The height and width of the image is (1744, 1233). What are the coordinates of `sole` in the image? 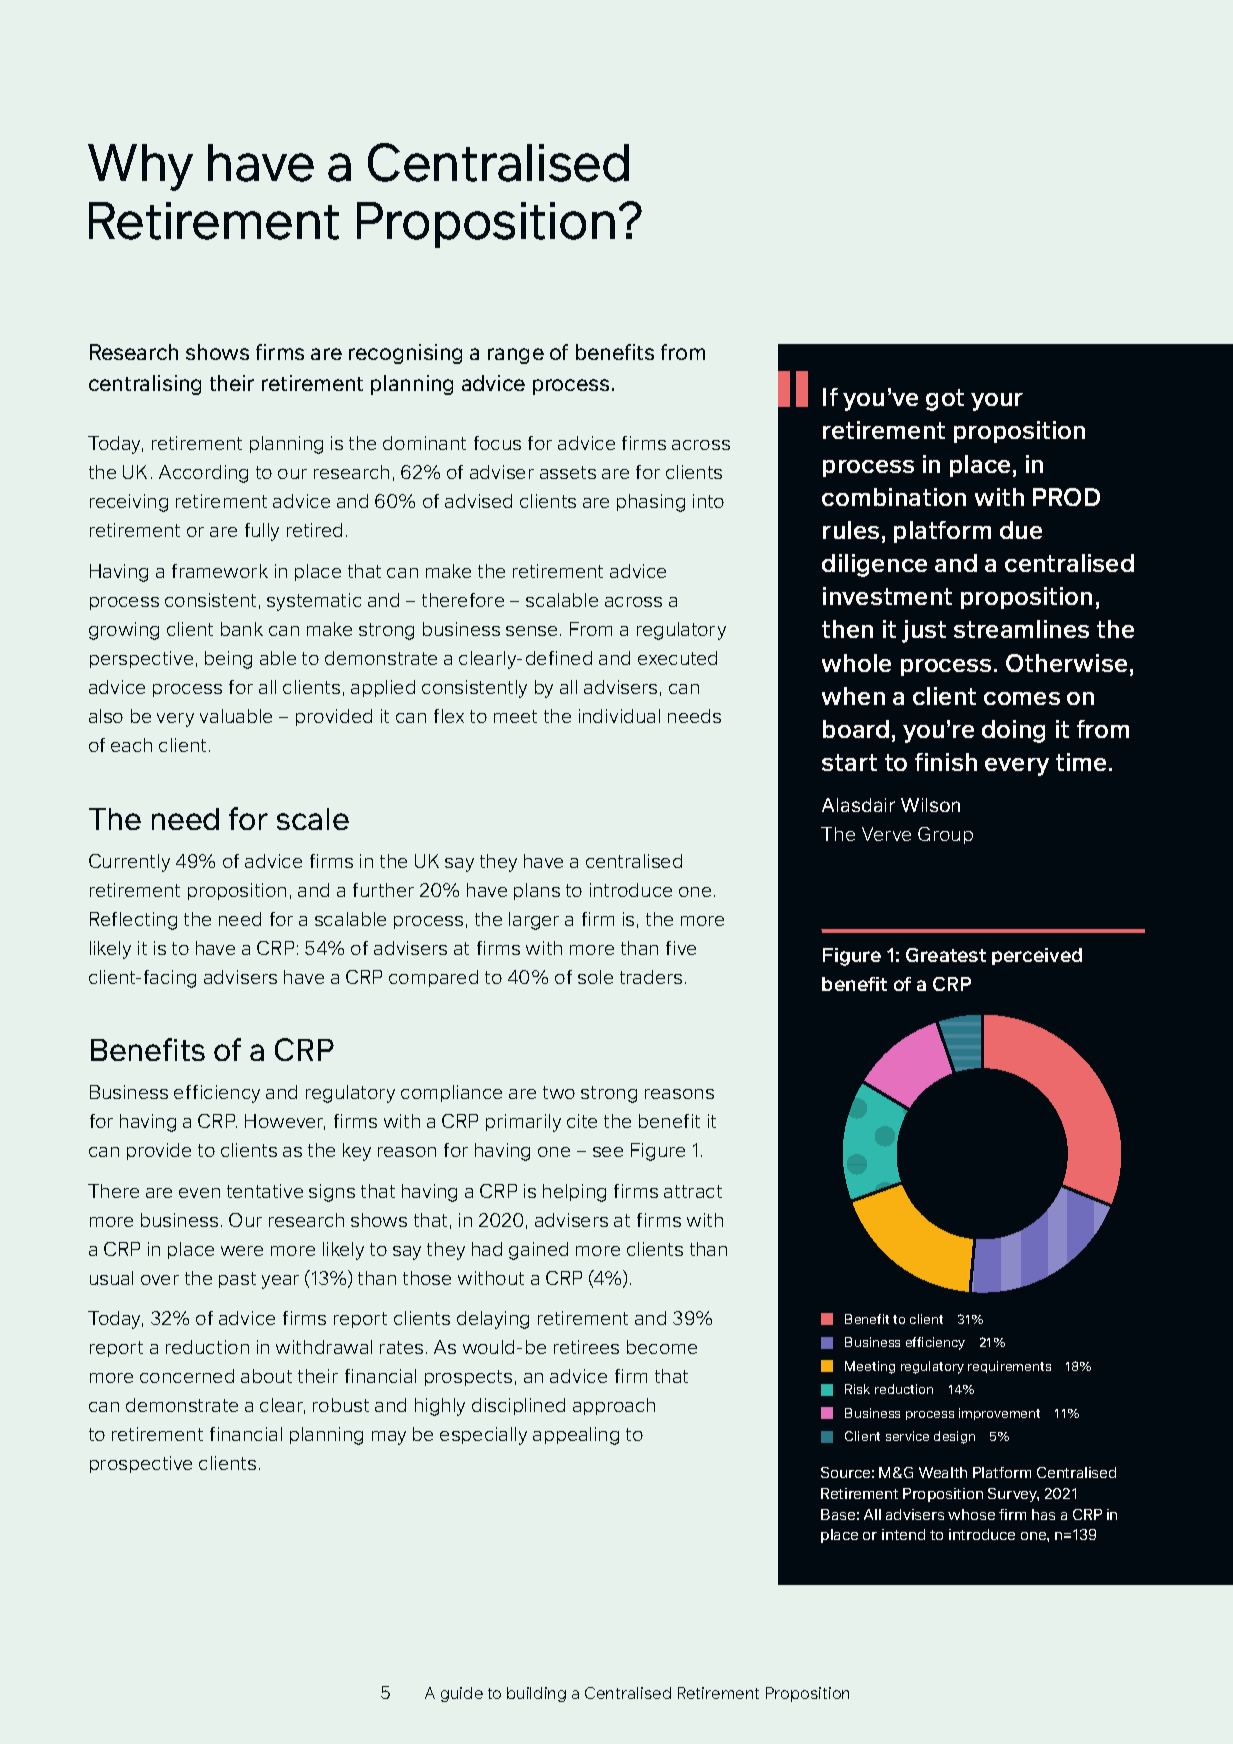 It's located at (595, 977).
